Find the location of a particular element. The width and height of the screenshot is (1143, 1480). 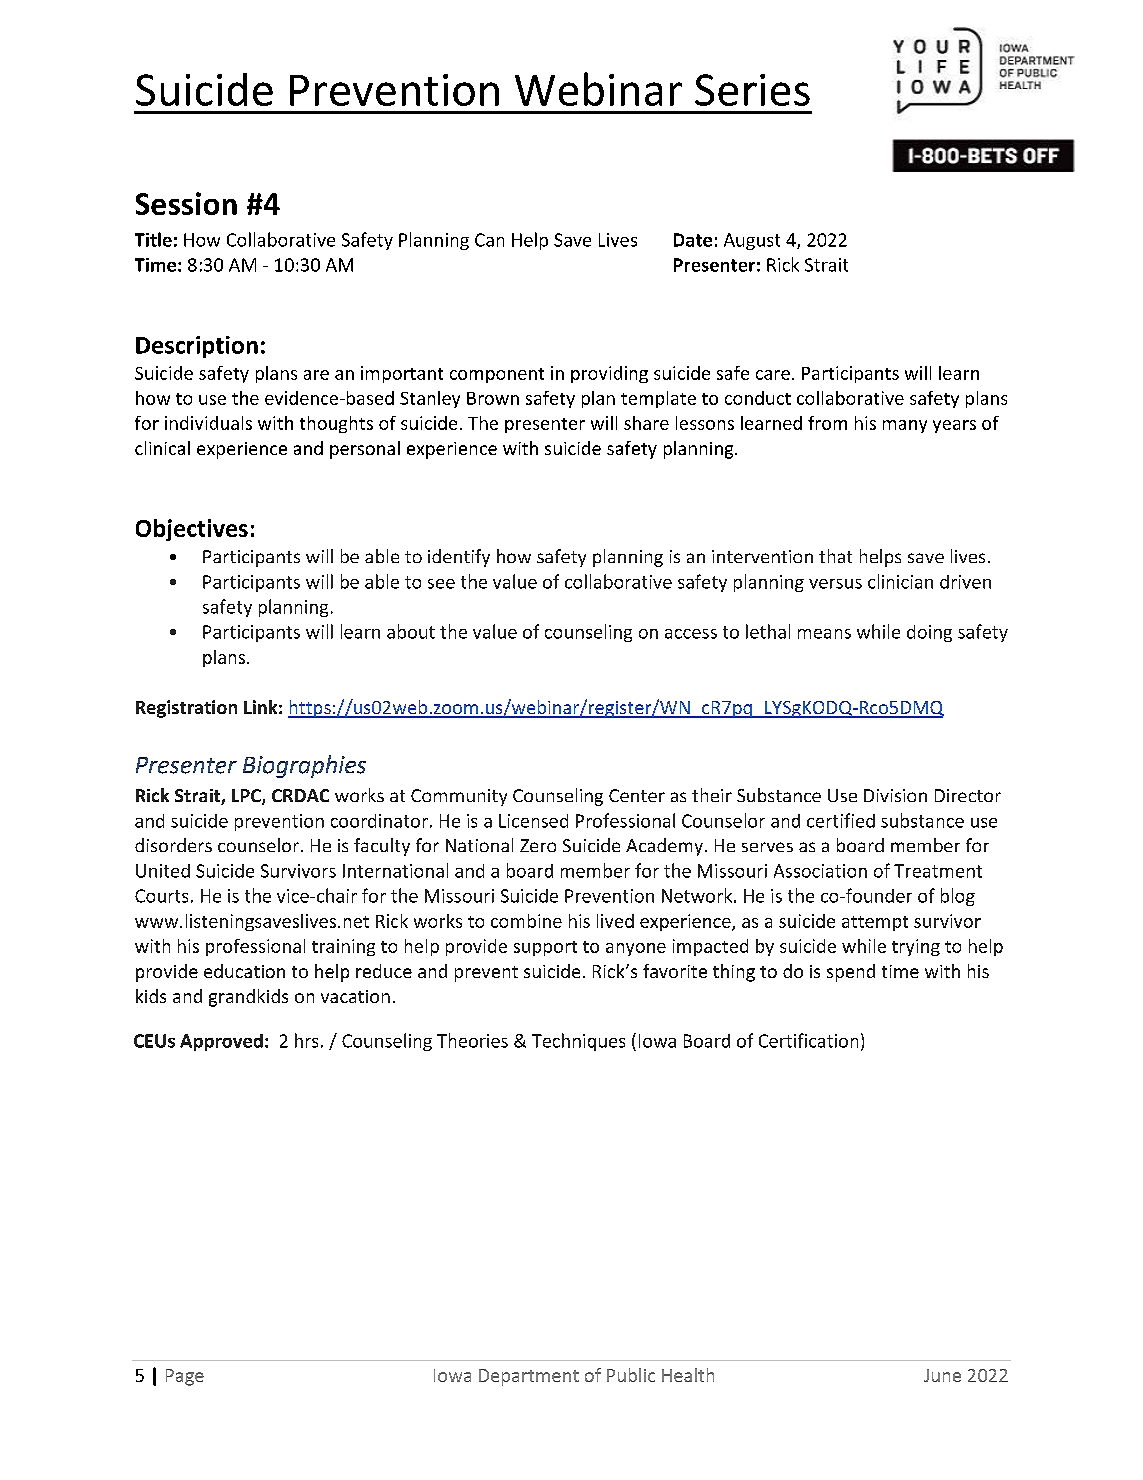

Series is located at coordinates (752, 90).
